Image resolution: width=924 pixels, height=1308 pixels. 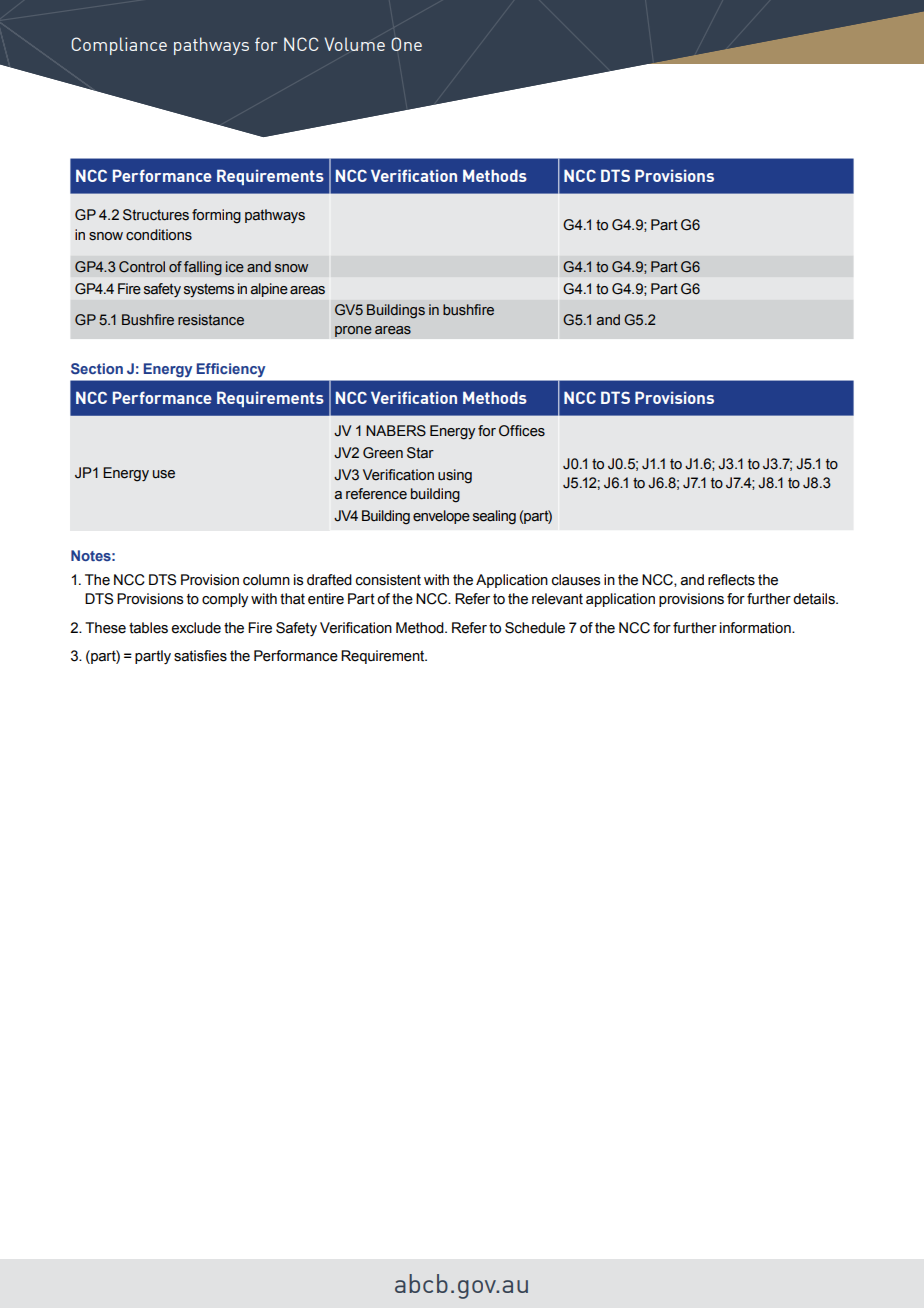 I want to click on prone, so click(x=353, y=331).
